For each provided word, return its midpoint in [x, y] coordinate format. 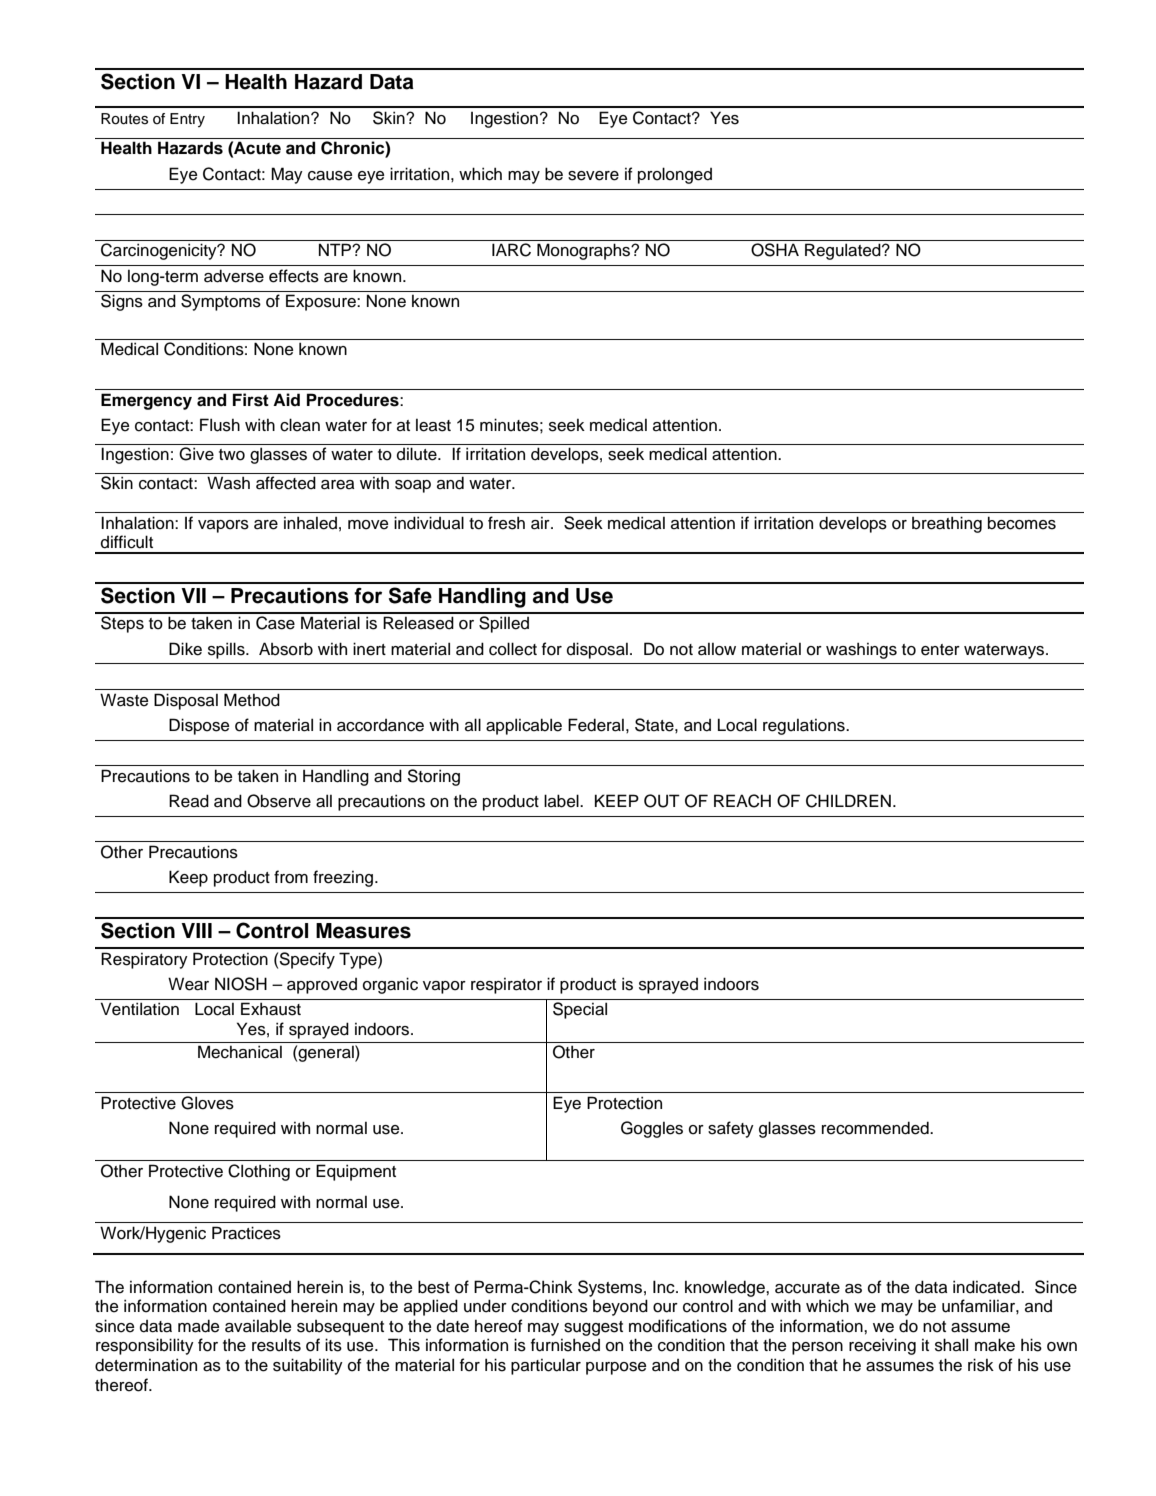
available [258, 1326]
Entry [187, 120]
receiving [882, 1346]
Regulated [844, 251]
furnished [565, 1345]
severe [593, 176]
